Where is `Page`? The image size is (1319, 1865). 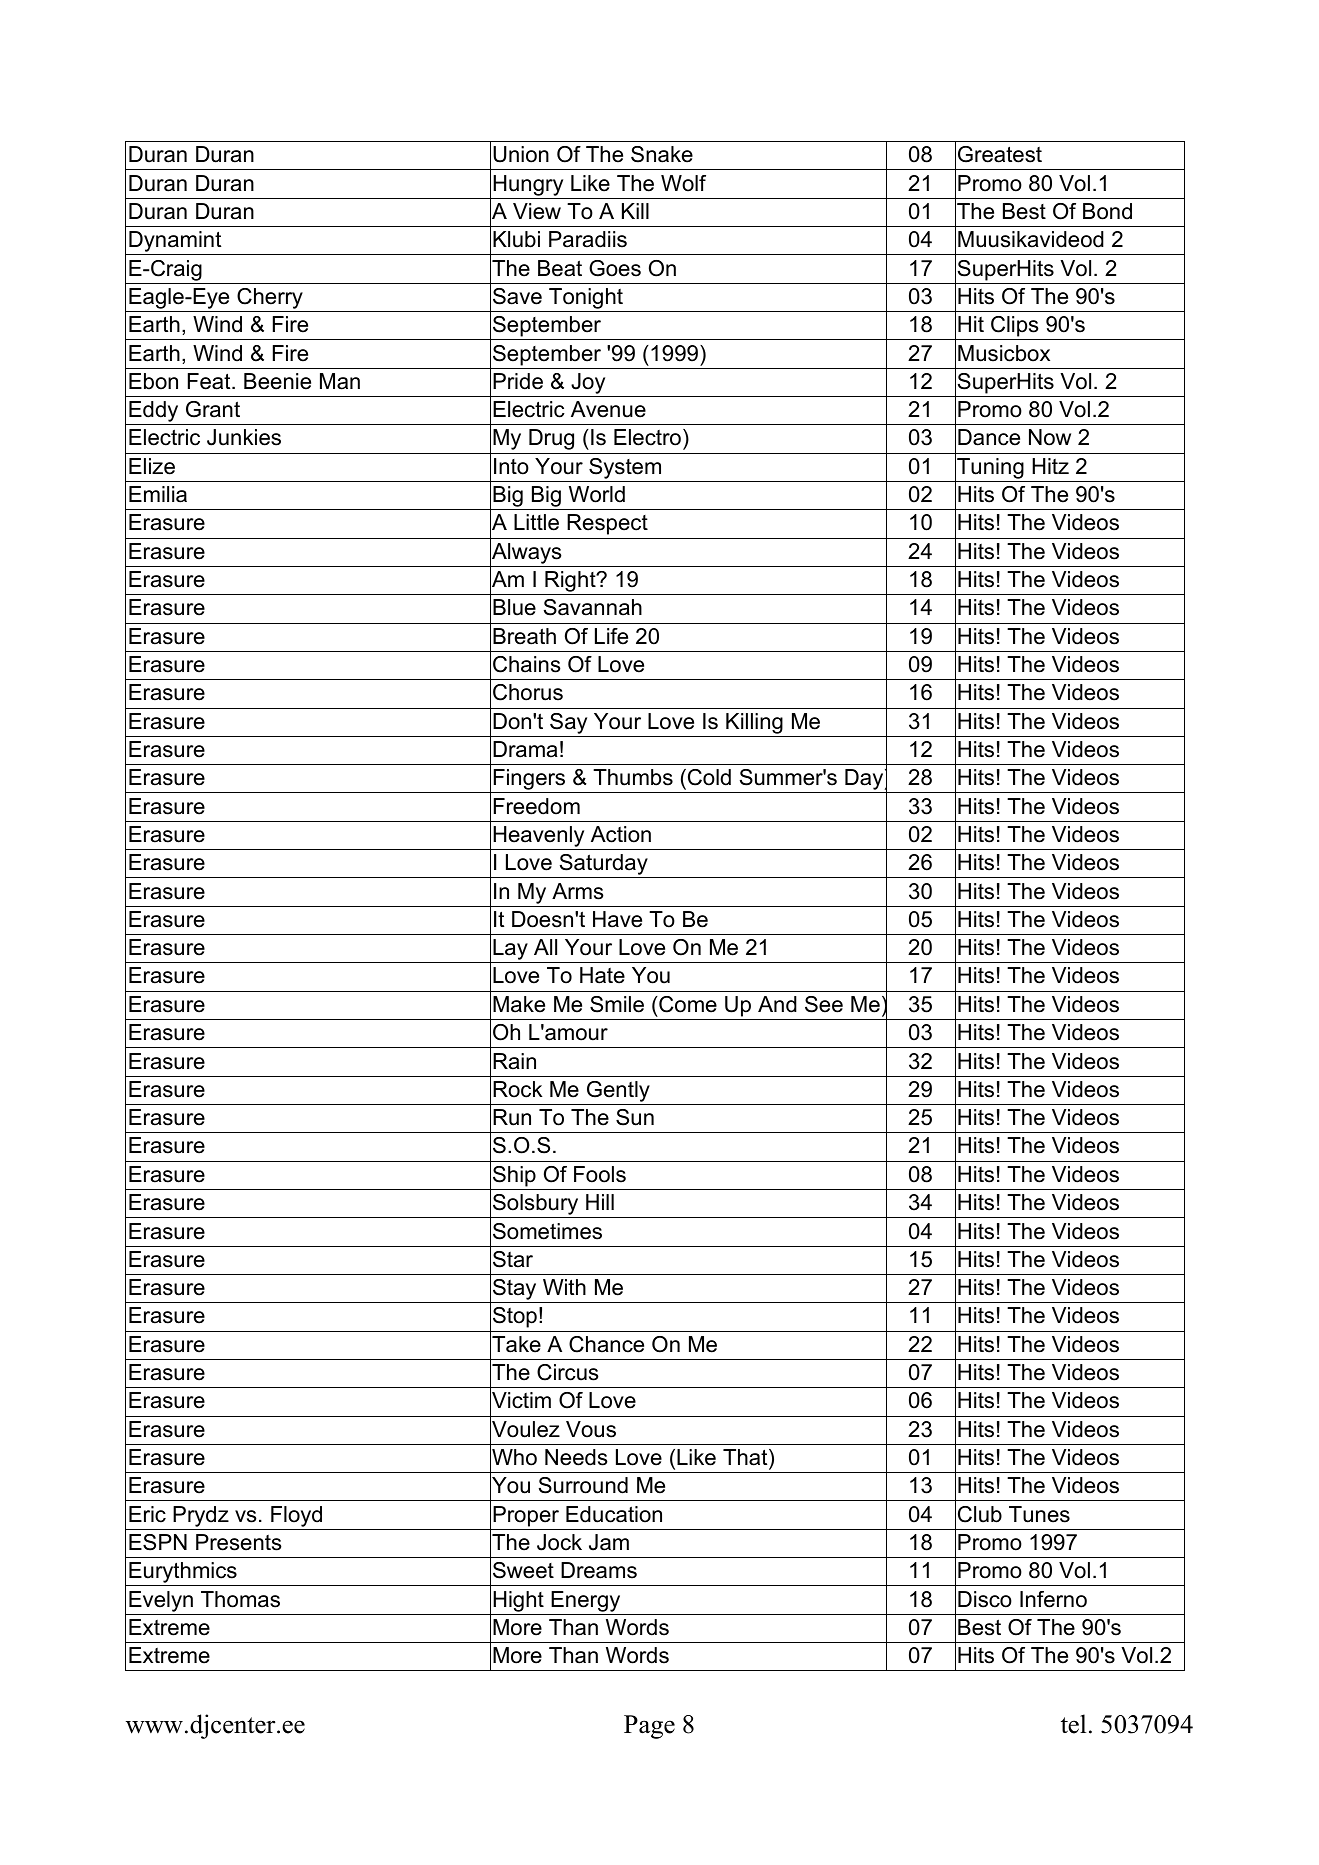 Page is located at coordinates (649, 1727).
